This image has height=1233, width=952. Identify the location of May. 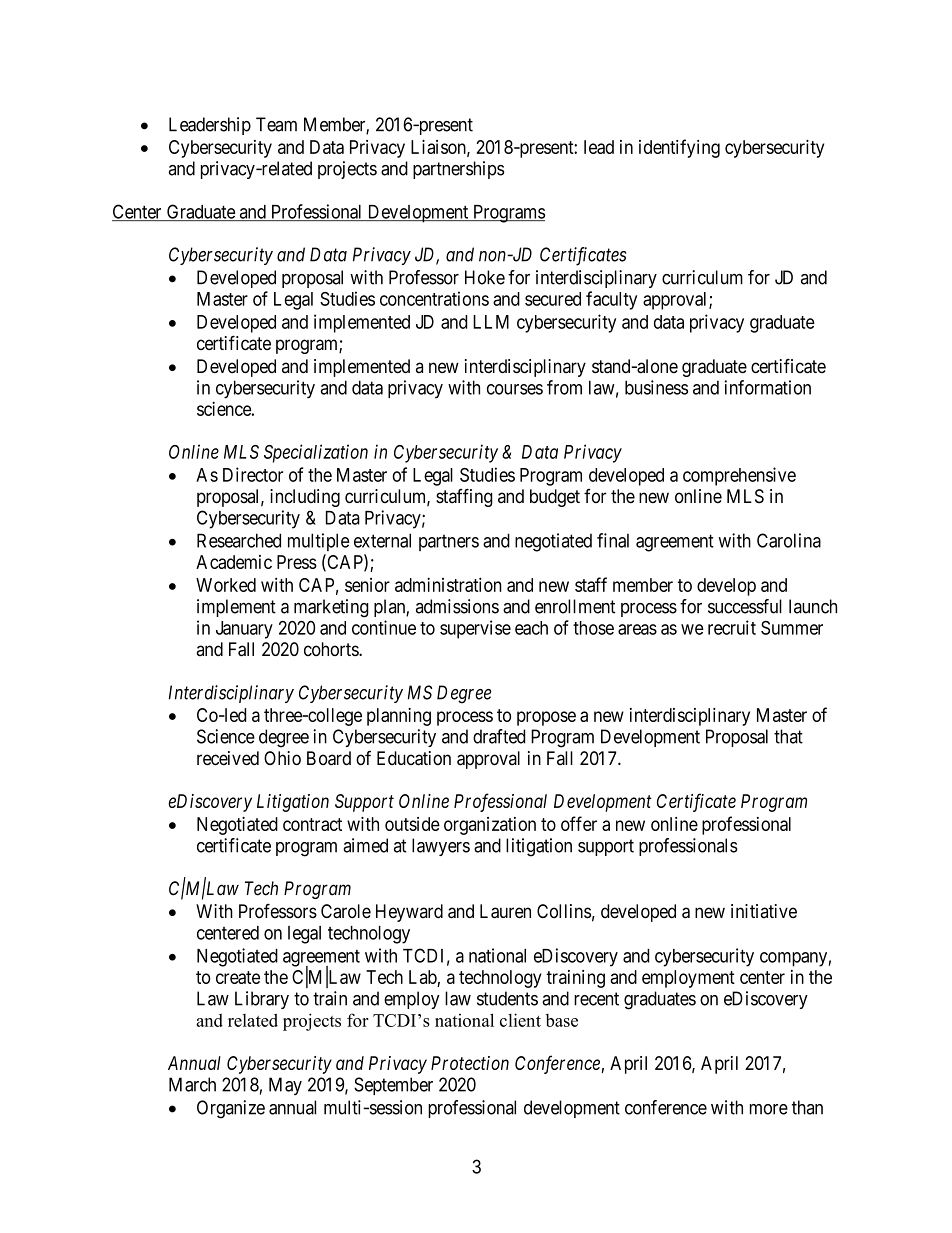
(285, 1086).
